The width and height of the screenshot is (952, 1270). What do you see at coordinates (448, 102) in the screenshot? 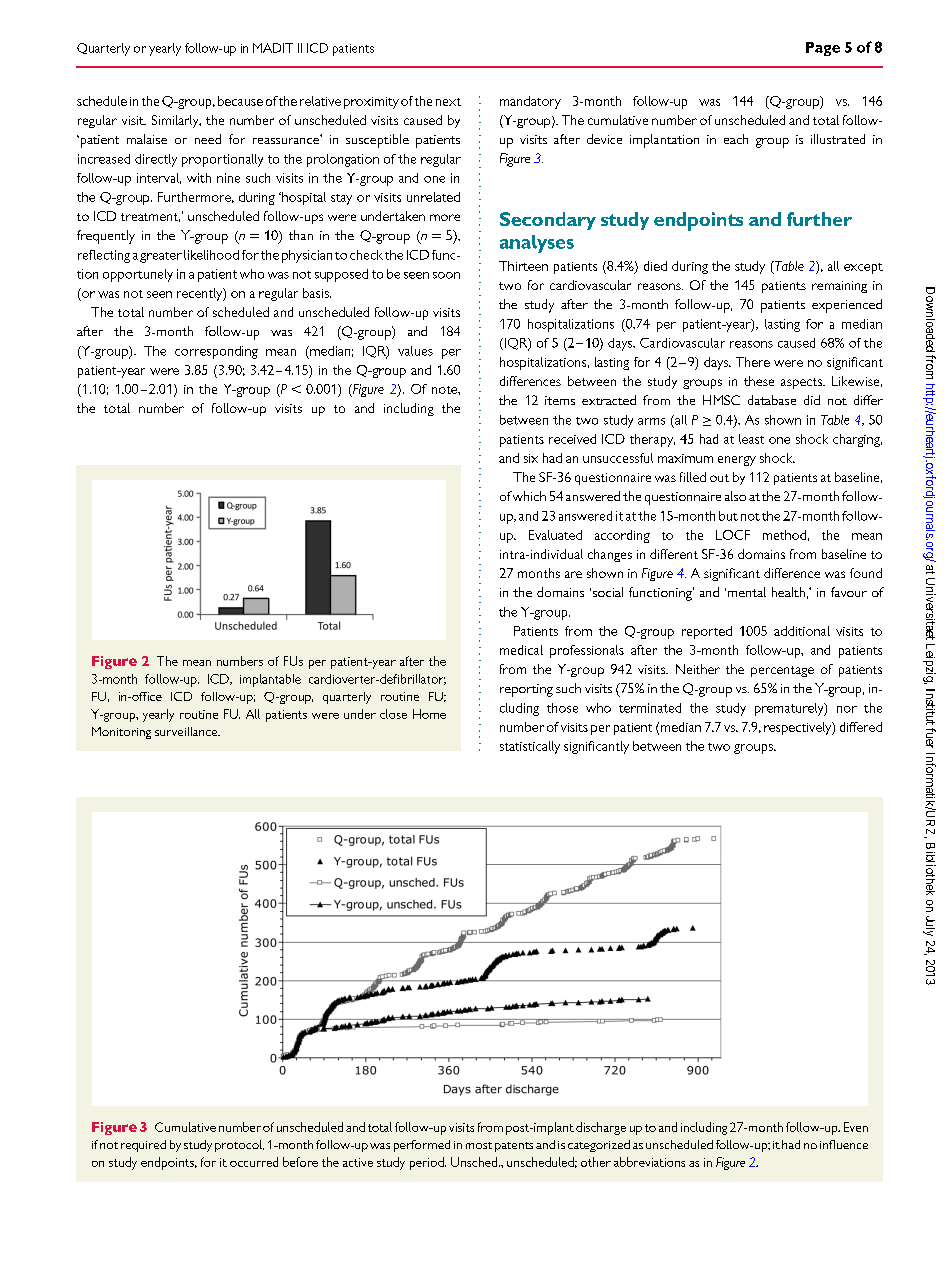
I see `next` at bounding box center [448, 102].
